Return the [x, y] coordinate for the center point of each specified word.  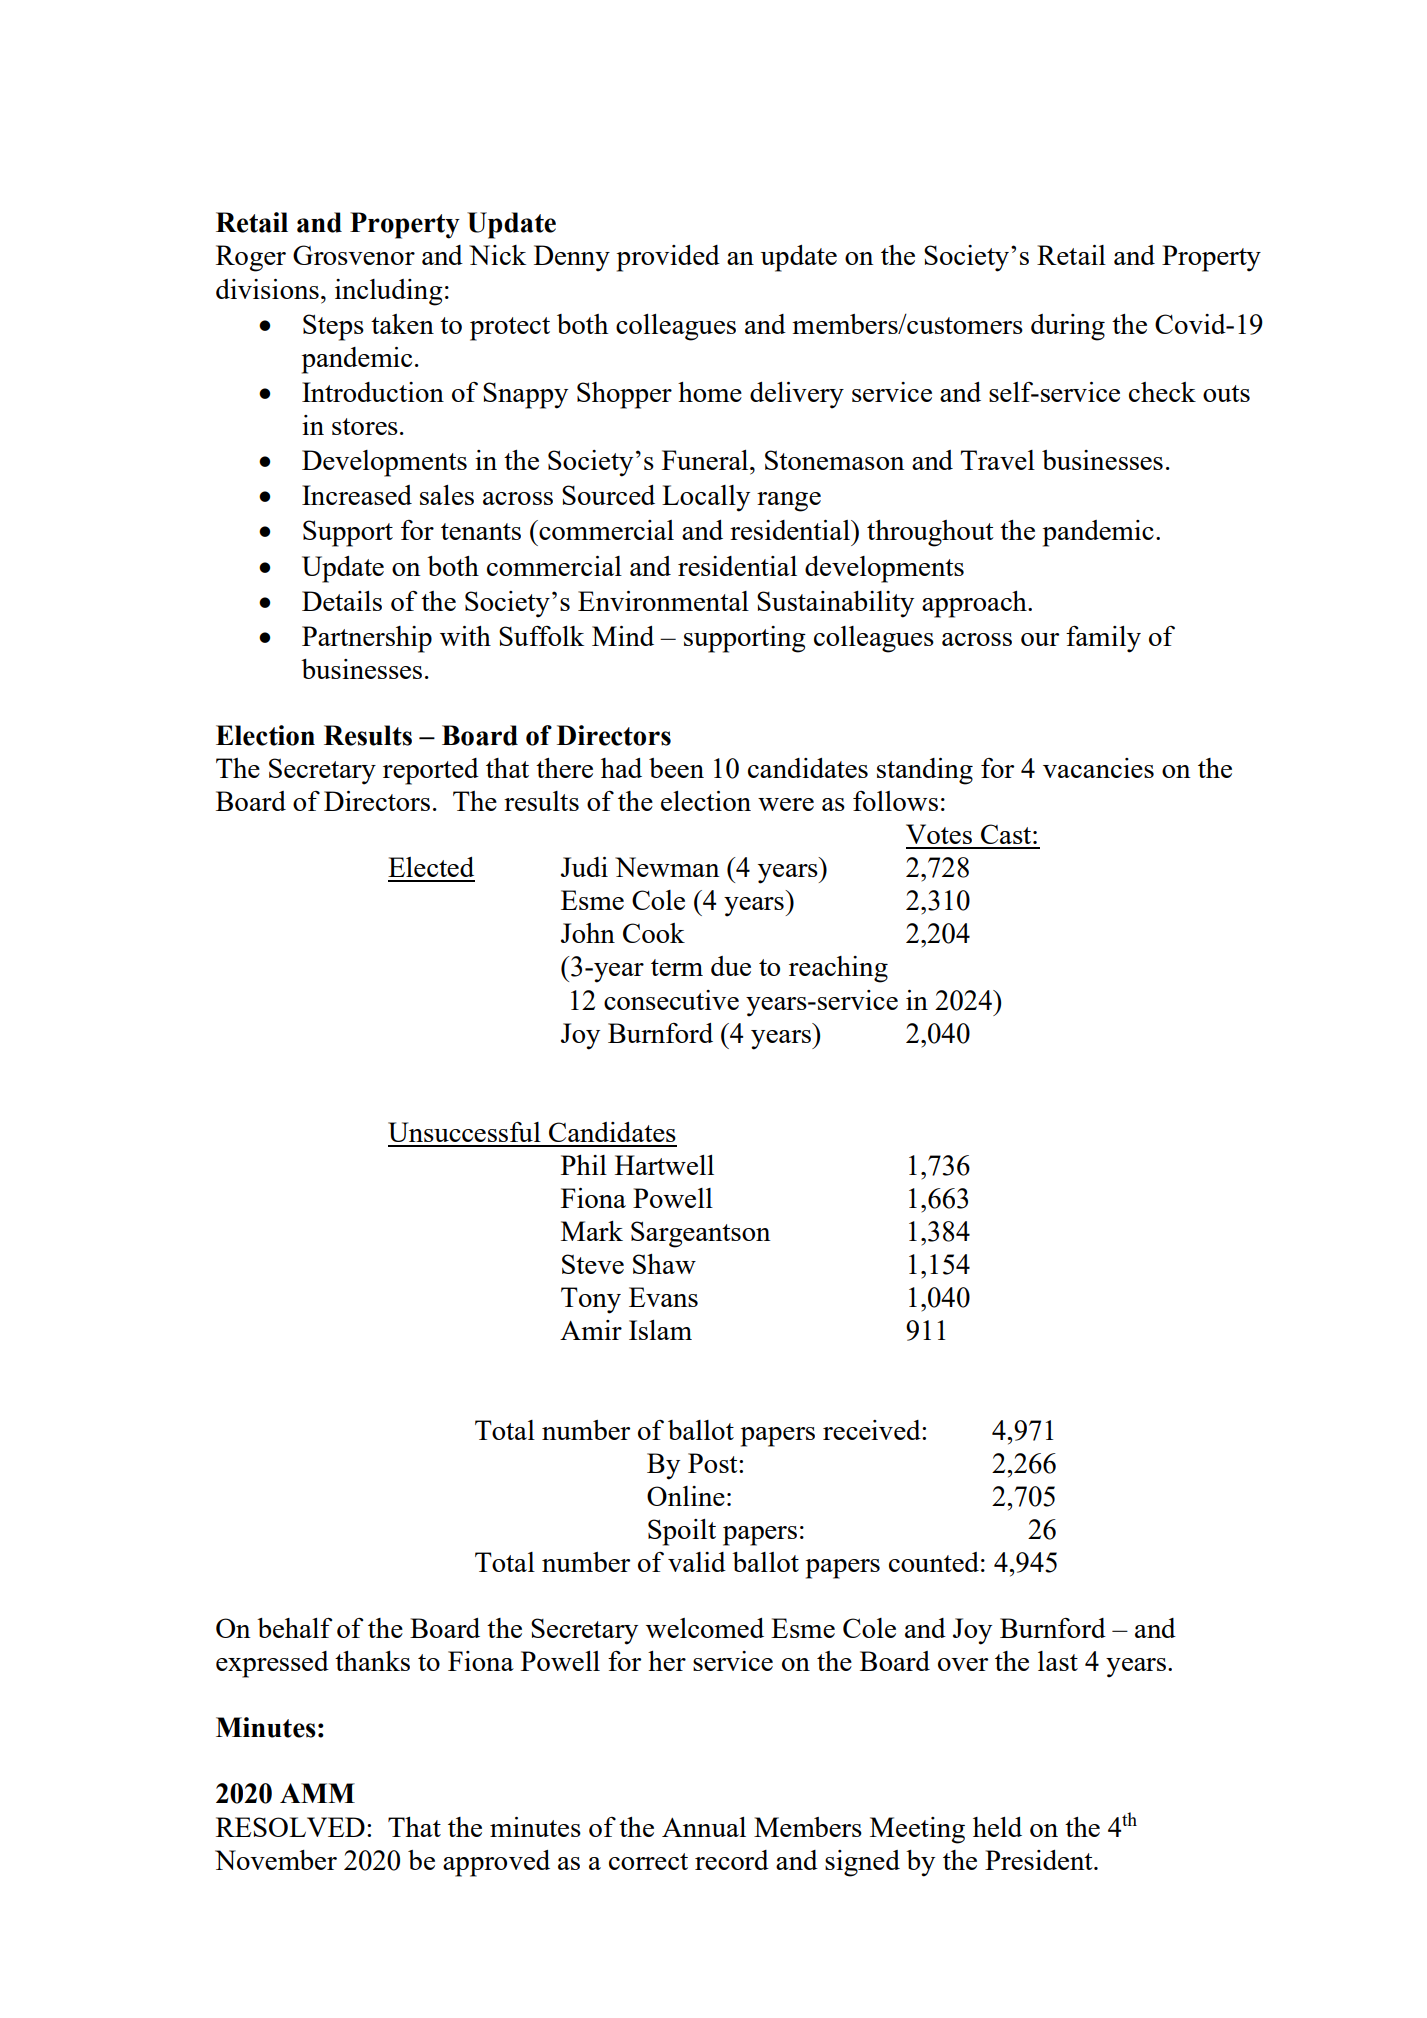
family [1103, 639]
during [1068, 327]
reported [431, 771]
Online [686, 1496]
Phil [584, 1165]
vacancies [1098, 768]
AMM [317, 1793]
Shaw [664, 1264]
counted [934, 1562]
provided [668, 258]
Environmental [663, 601]
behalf [295, 1627]
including [389, 292]
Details [342, 601]
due [731, 966]
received [873, 1430]
